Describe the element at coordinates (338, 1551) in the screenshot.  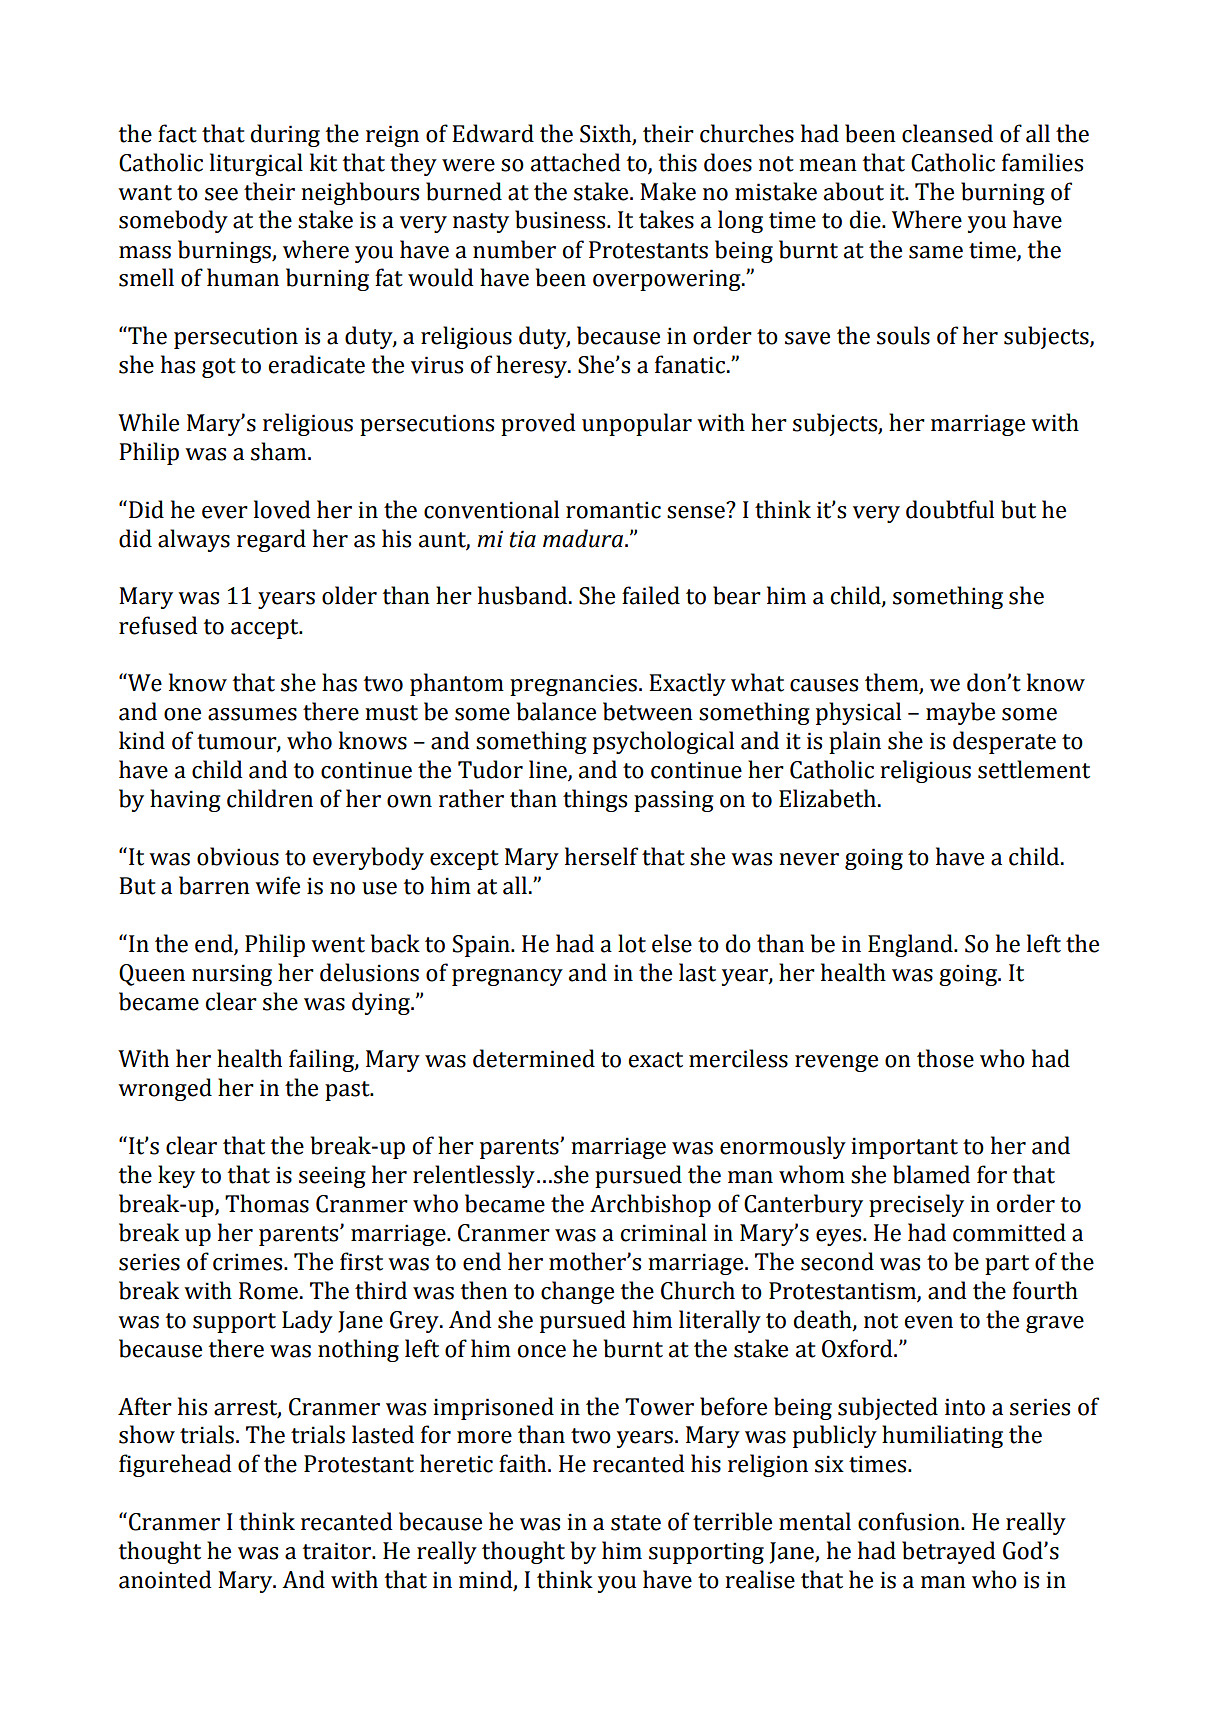
I see `traitor` at that location.
